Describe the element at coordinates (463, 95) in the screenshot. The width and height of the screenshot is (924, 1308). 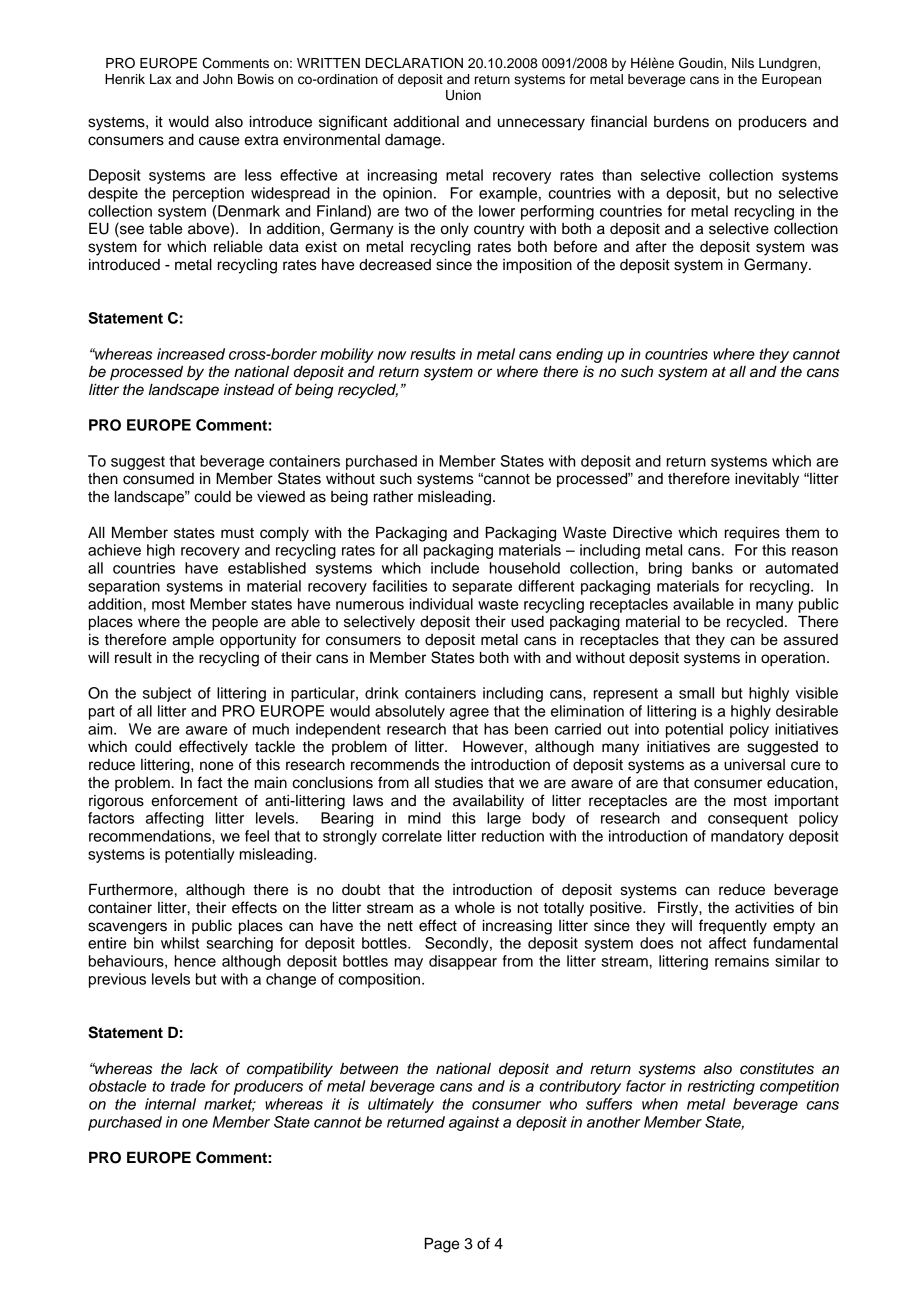
I see `Union` at that location.
